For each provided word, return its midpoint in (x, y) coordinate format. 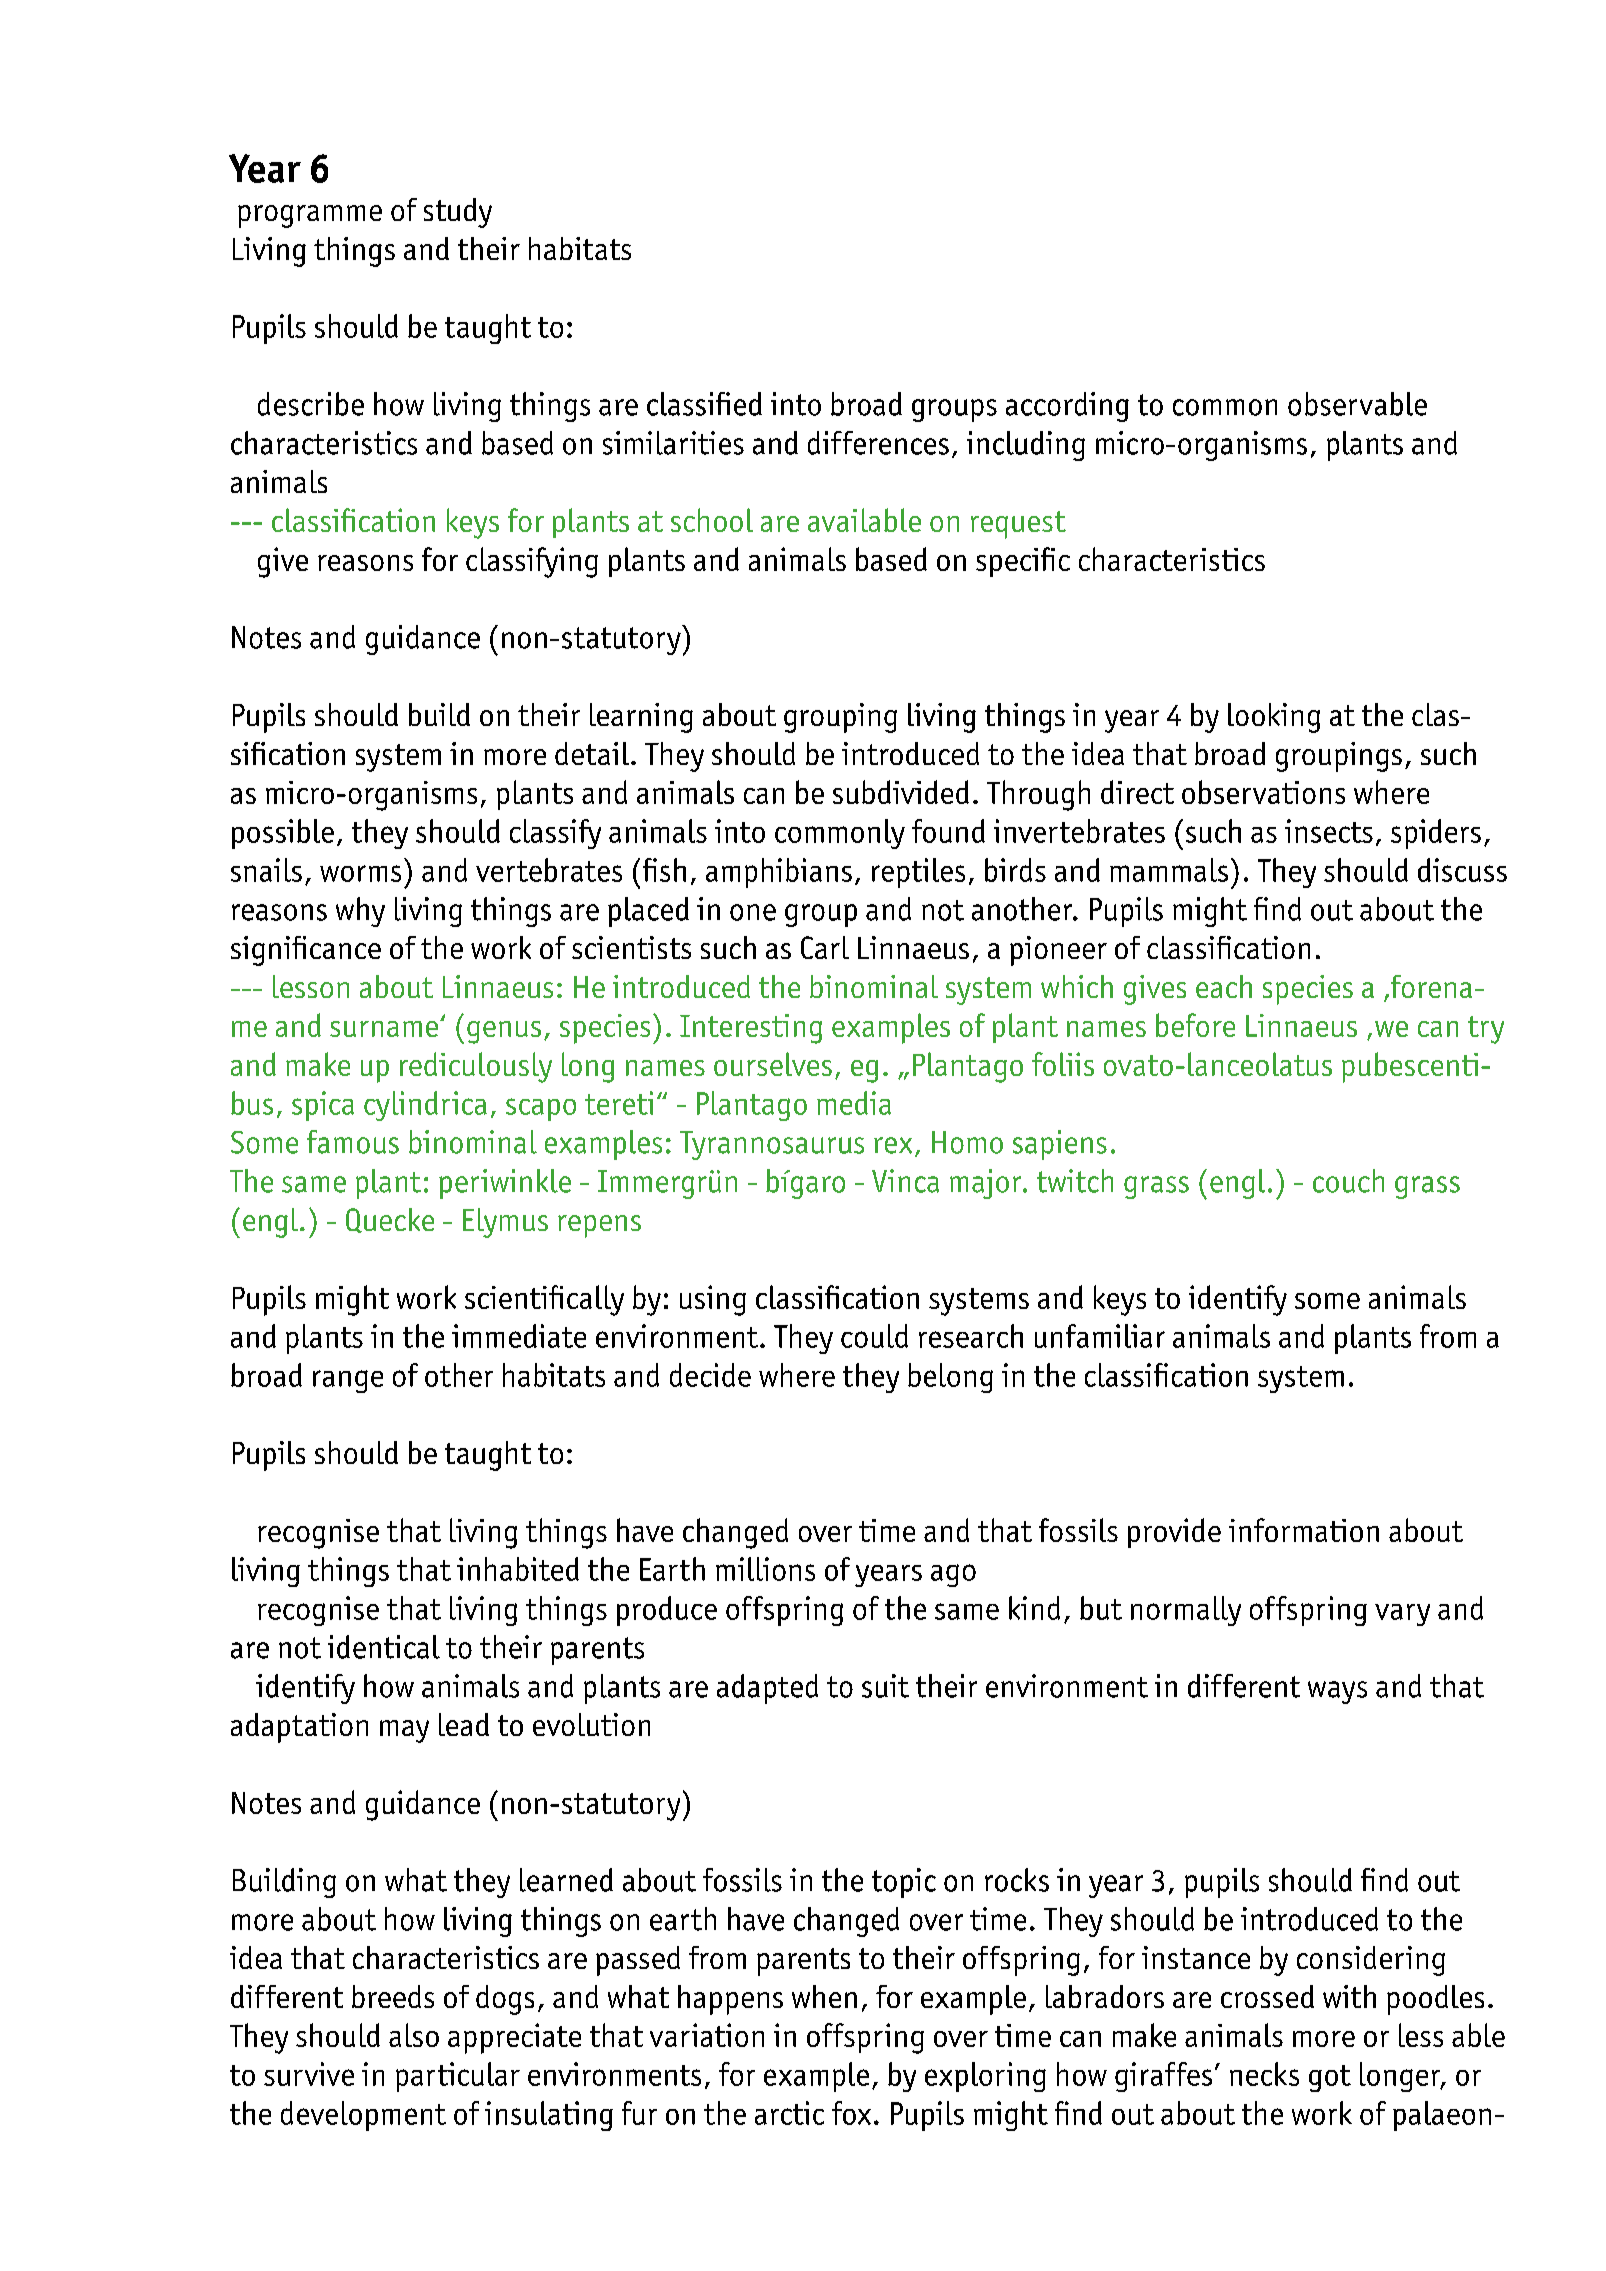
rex (893, 1145)
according (1067, 407)
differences (878, 443)
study (458, 213)
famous (353, 1142)
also (414, 2035)
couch (1348, 1181)
